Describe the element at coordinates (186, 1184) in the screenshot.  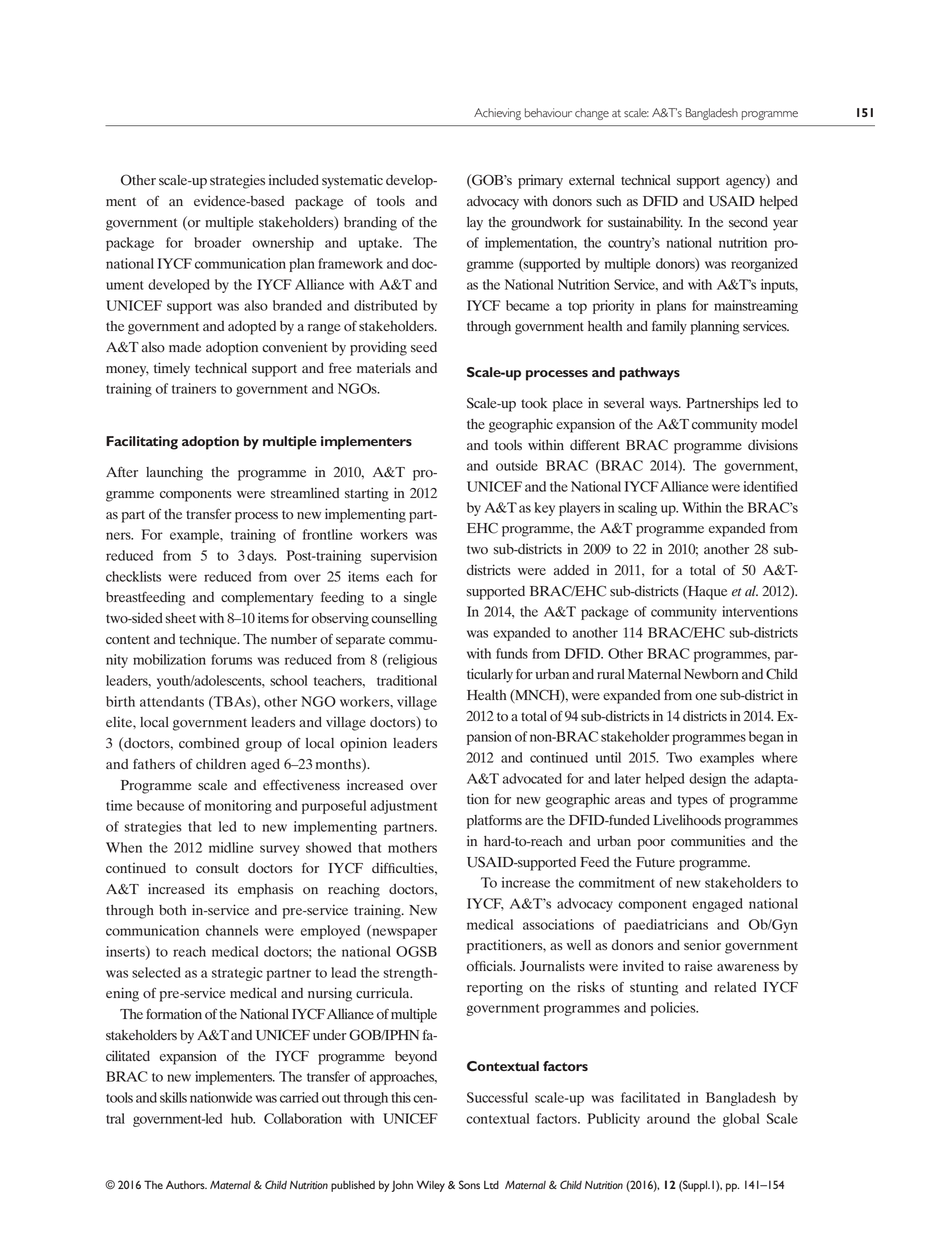
I see `Authors` at that location.
